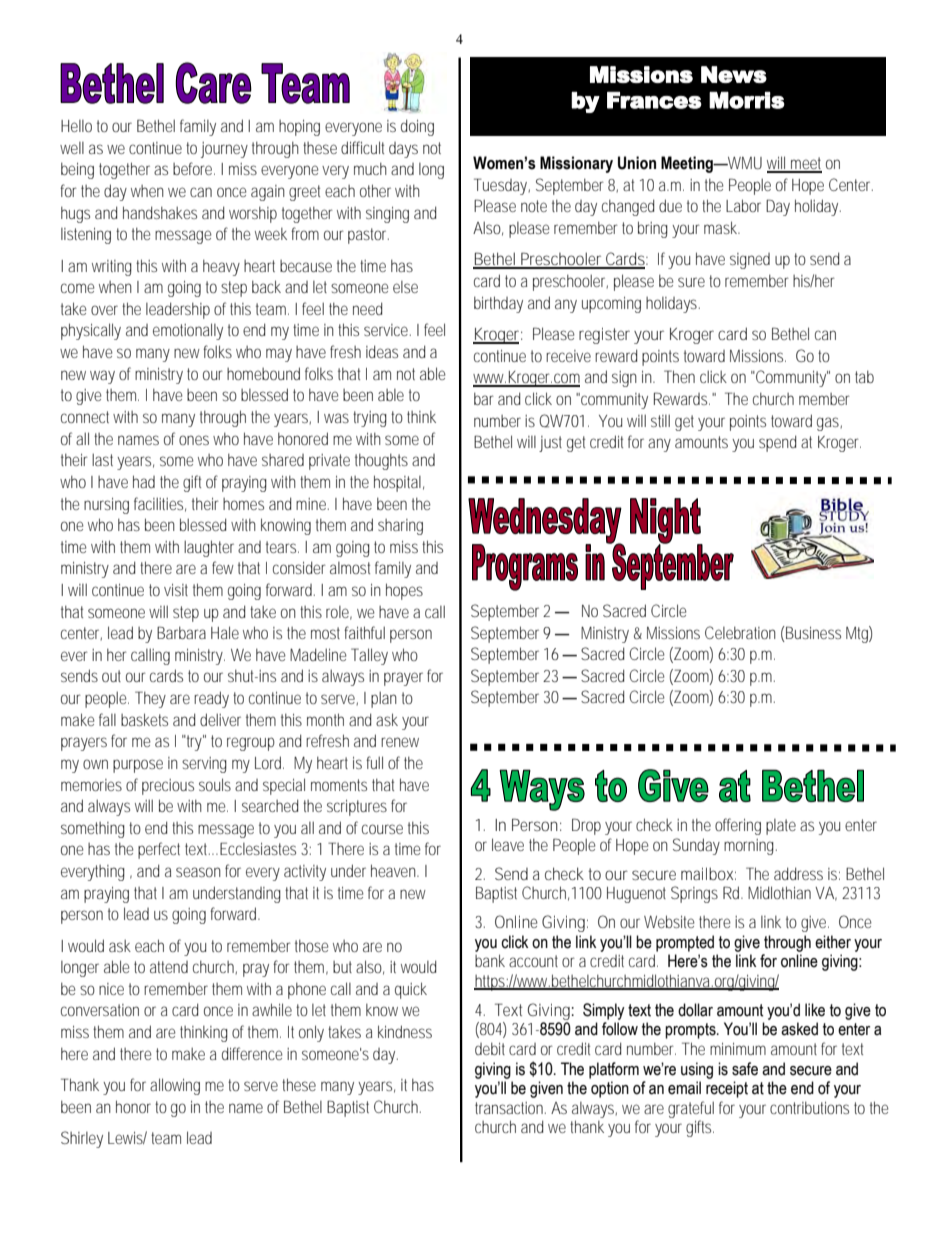  Describe the element at coordinates (747, 100) in the screenshot. I see `Morris` at that location.
